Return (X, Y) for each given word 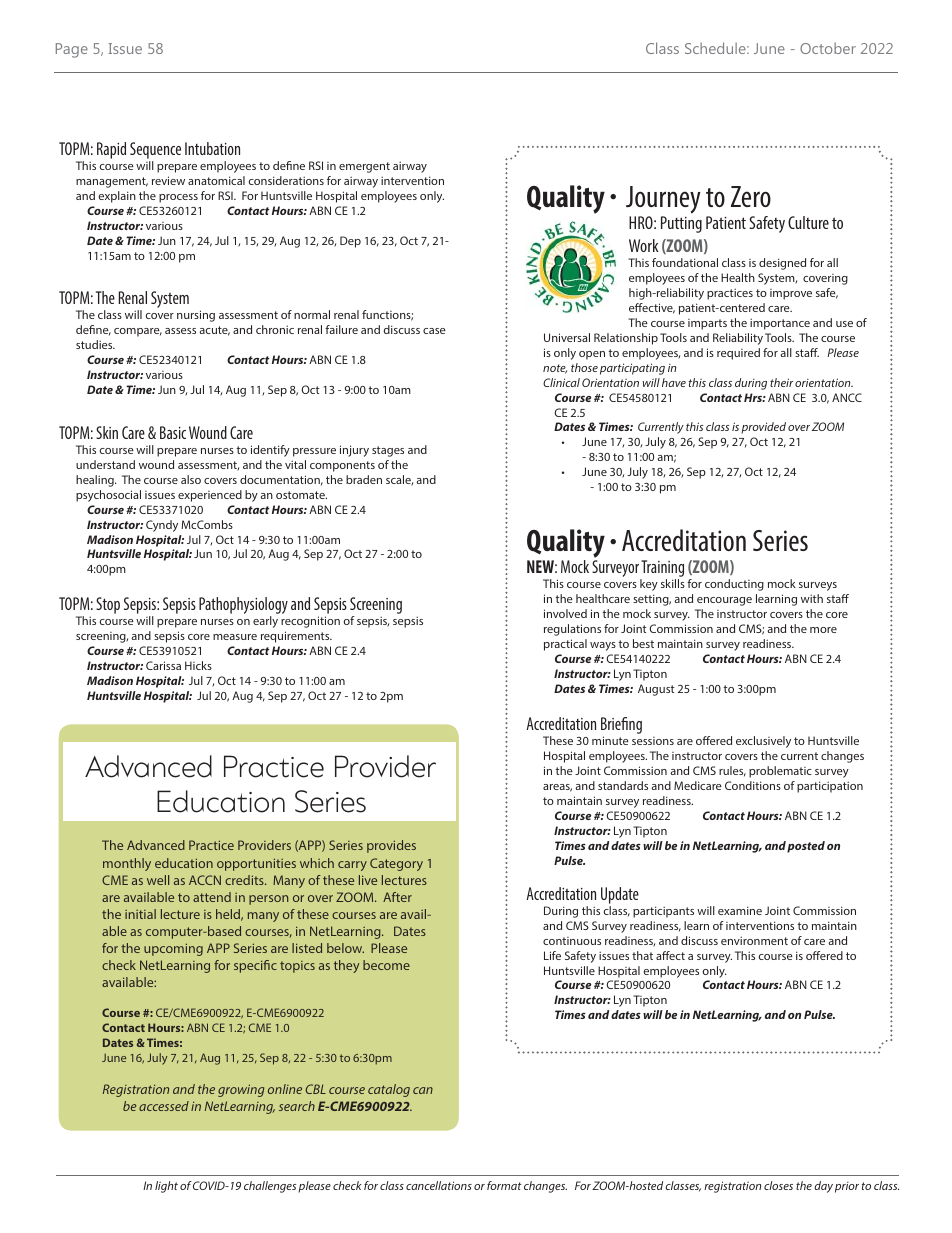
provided (763, 428)
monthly (127, 864)
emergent (364, 167)
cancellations (439, 1185)
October (828, 48)
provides (391, 846)
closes (778, 1185)
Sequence (155, 150)
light (166, 1187)
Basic (173, 432)
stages (388, 451)
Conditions (753, 785)
